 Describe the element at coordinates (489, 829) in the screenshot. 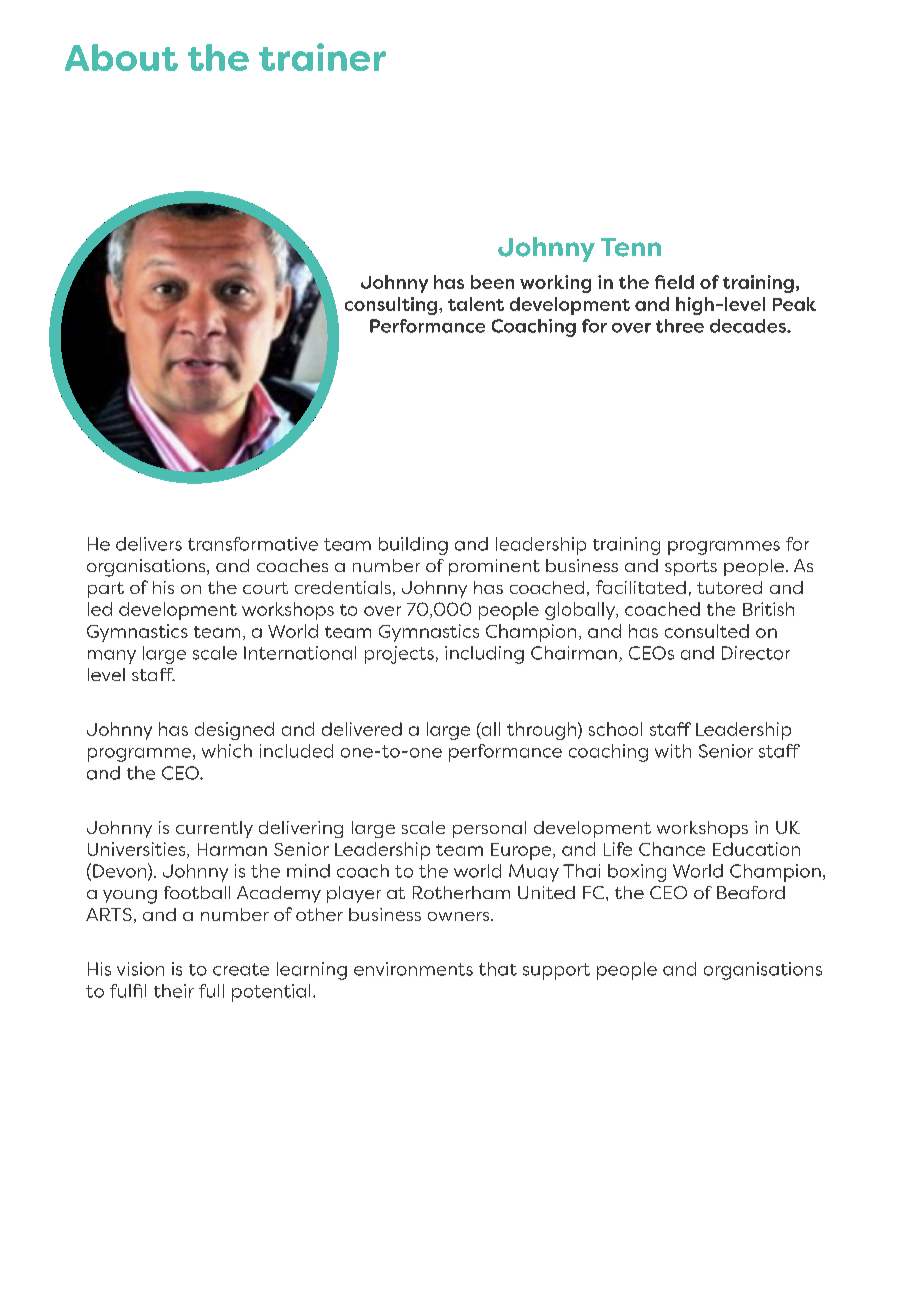

I see `personal` at that location.
